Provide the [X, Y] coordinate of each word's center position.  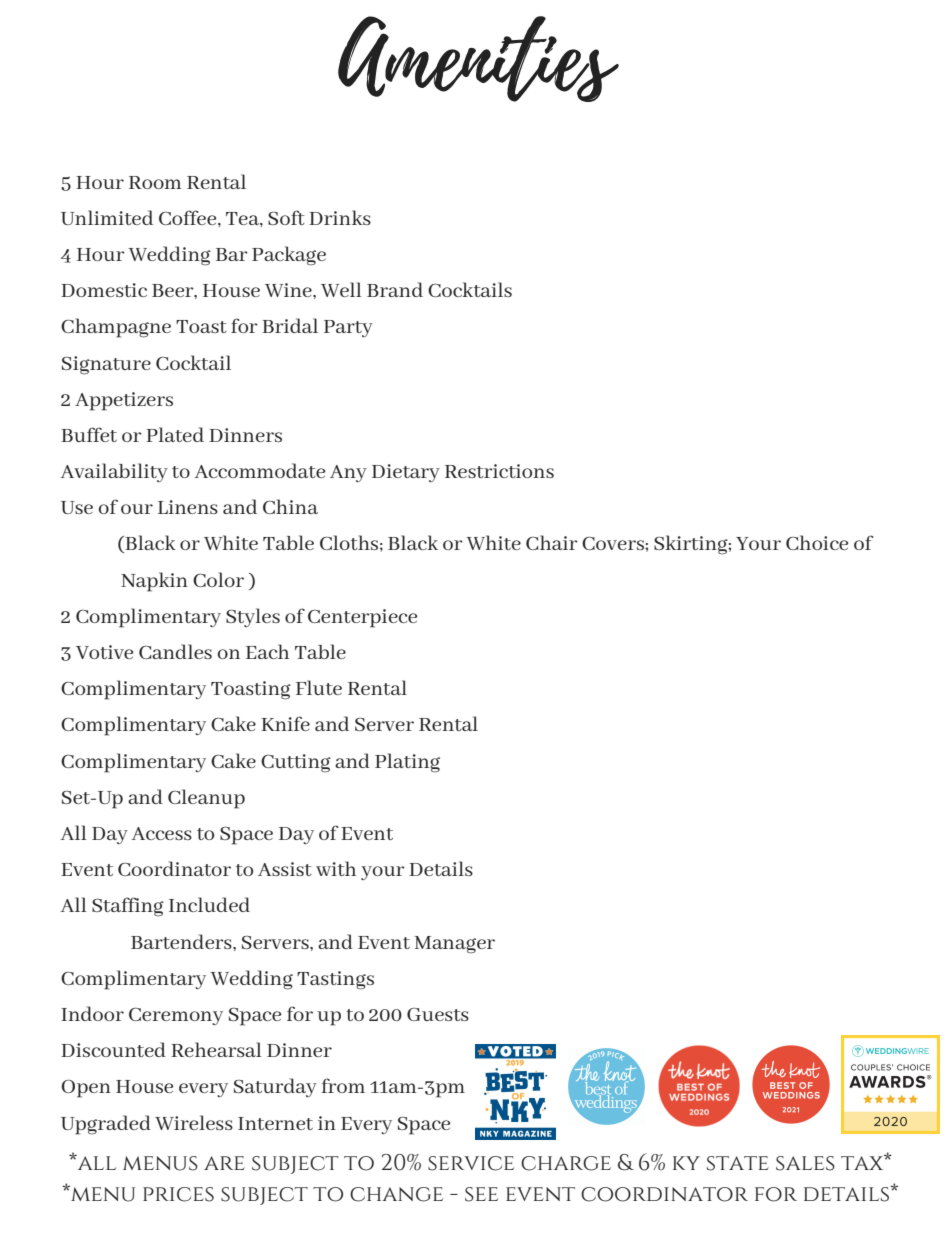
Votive [104, 652]
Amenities [478, 59]
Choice [817, 542]
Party [348, 328]
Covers [614, 543]
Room [155, 182]
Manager [454, 945]
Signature [106, 365]
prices [178, 1194]
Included [209, 904]
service [471, 1163]
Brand [395, 289]
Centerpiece [362, 618]
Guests [438, 1014]
